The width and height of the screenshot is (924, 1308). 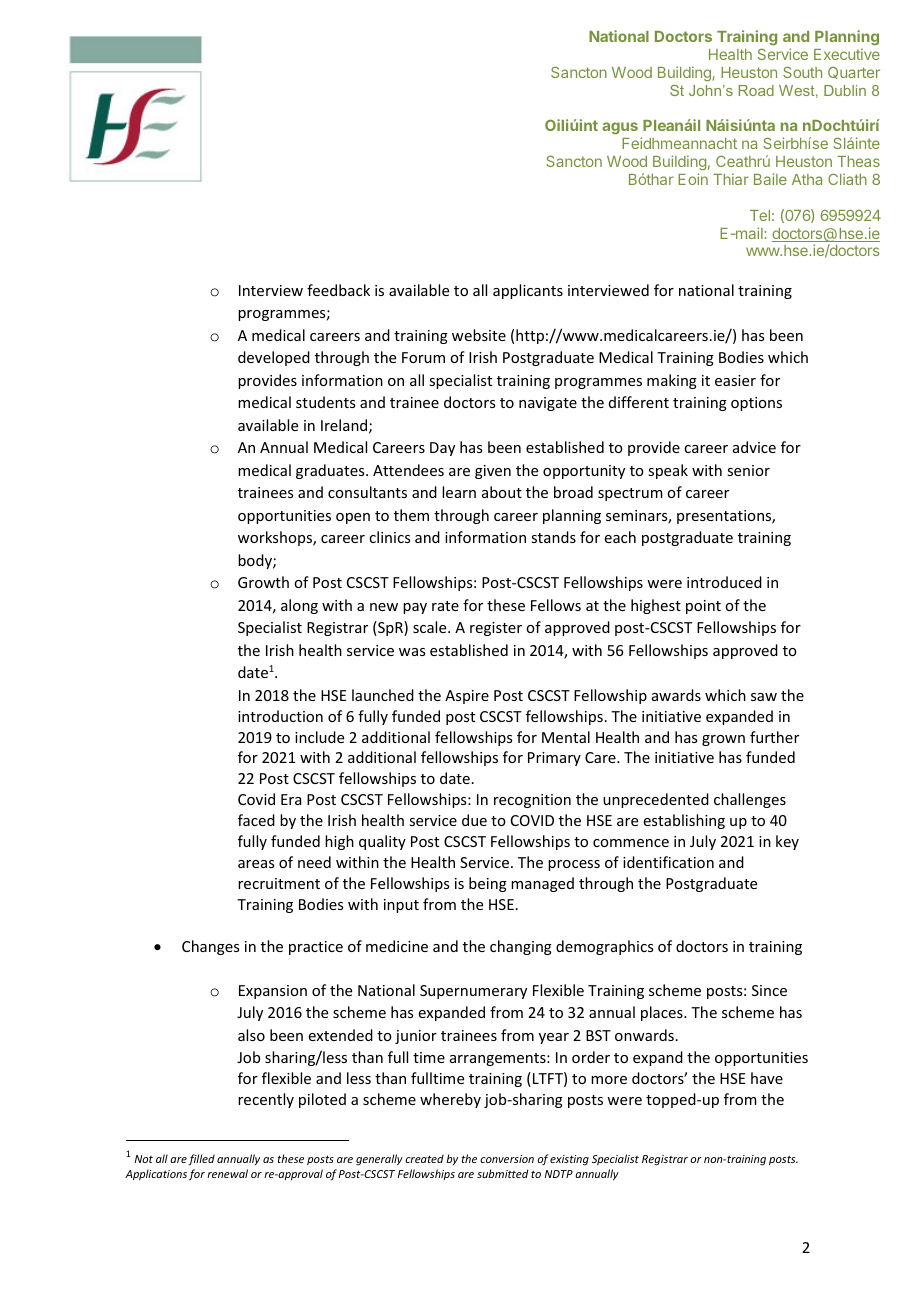 What do you see at coordinates (754, 447) in the screenshot?
I see `advice` at bounding box center [754, 447].
